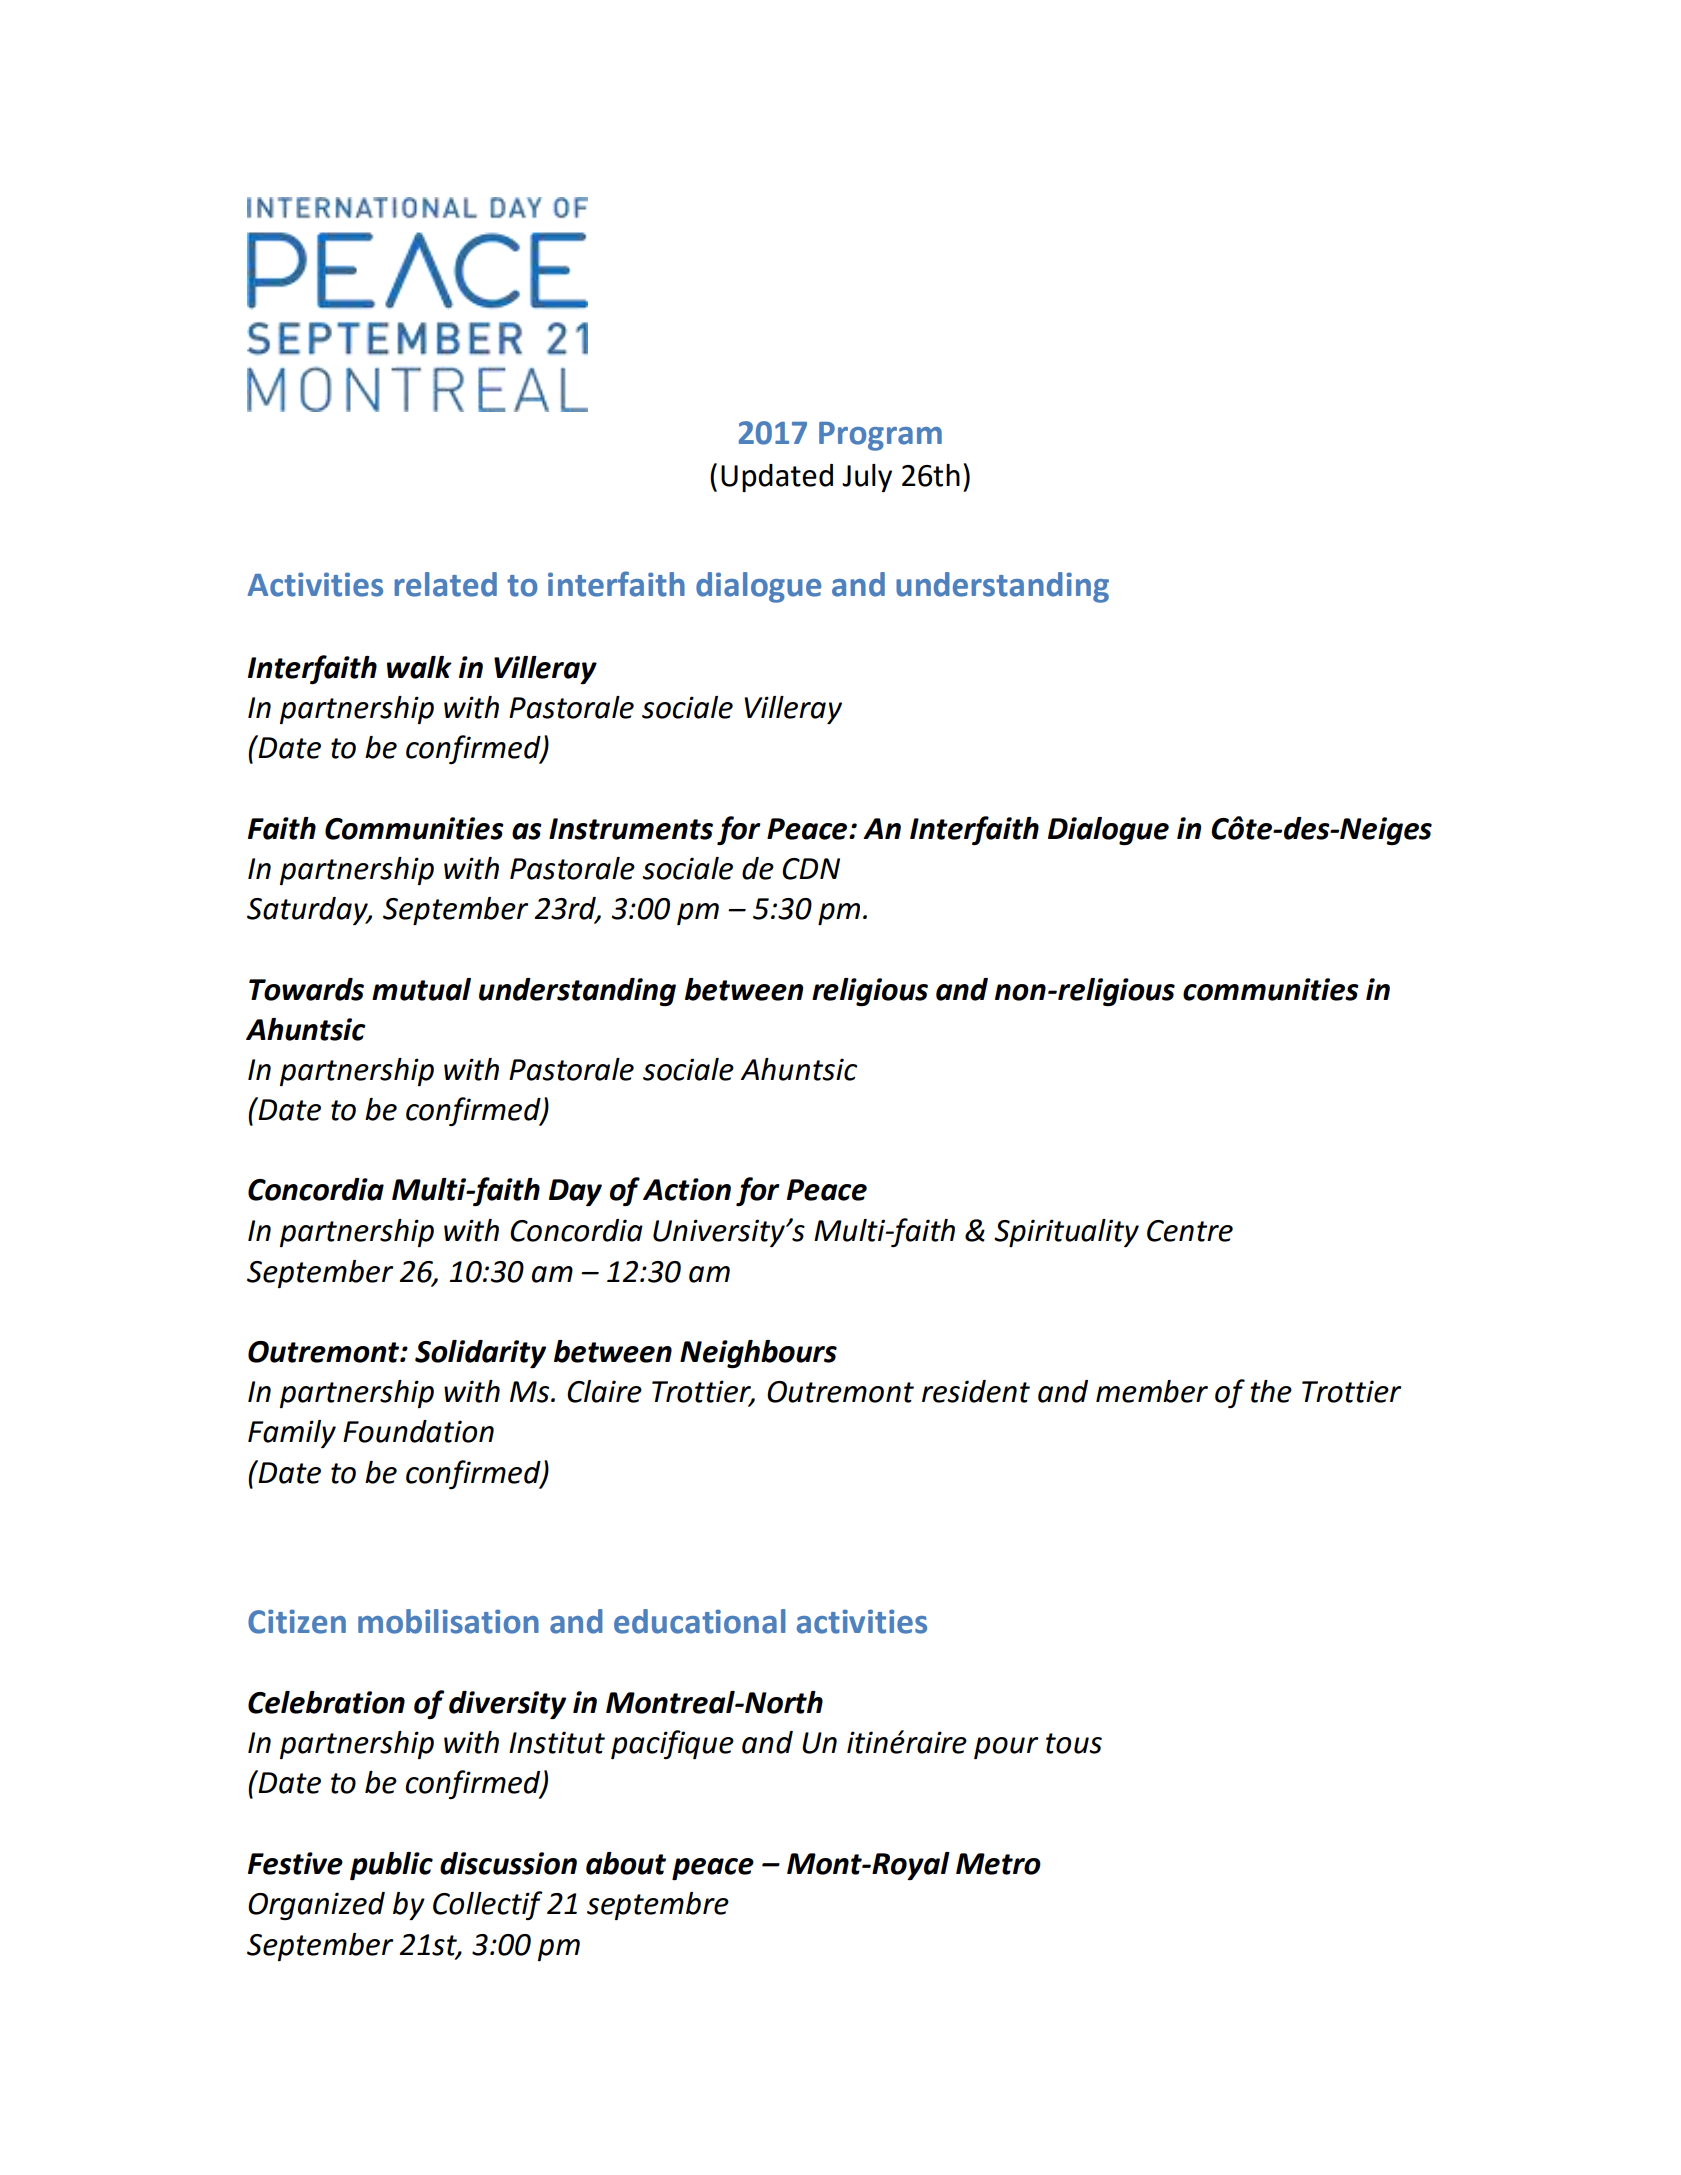  I want to click on Metro, so click(998, 1864).
